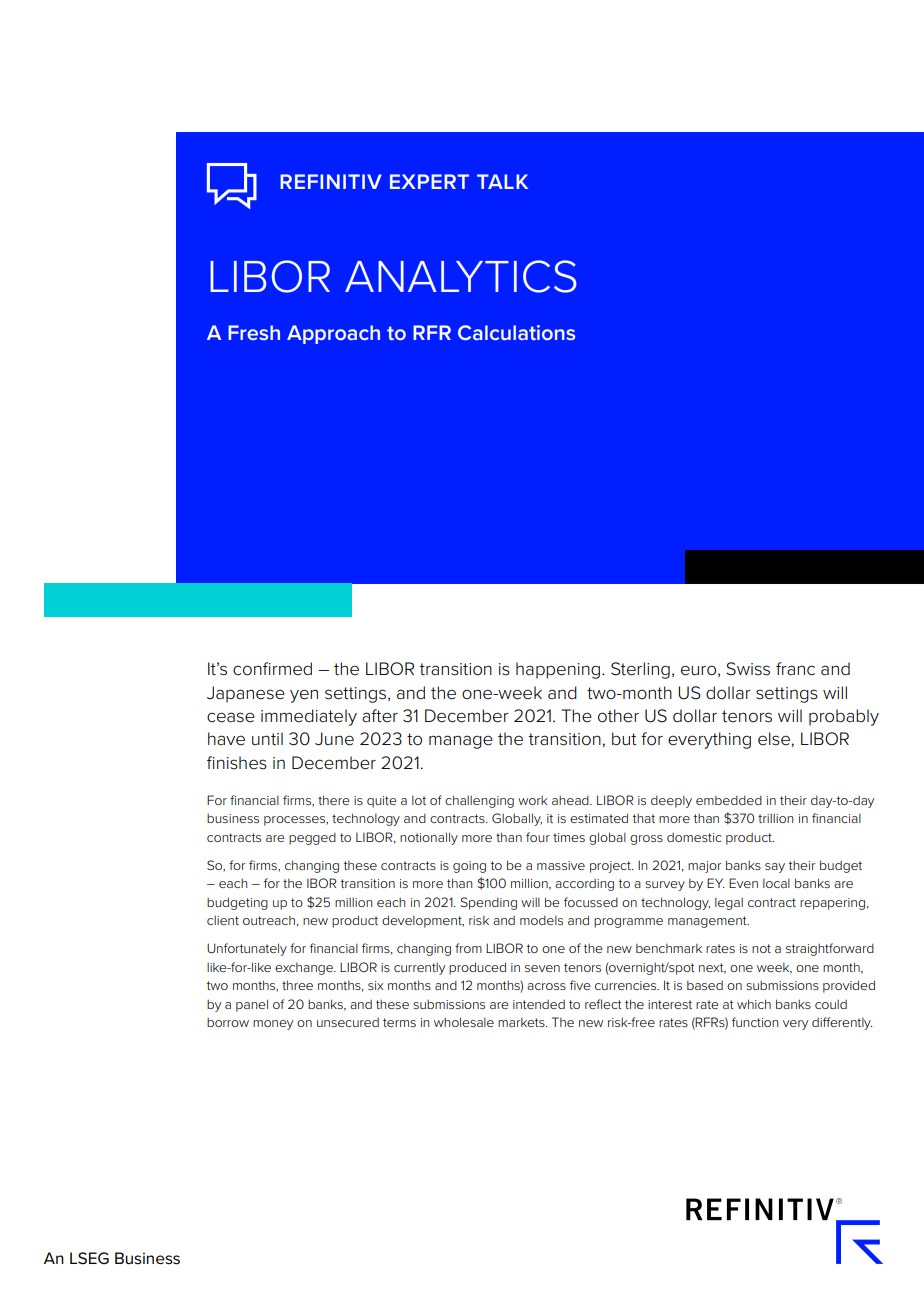 This image has height=1308, width=924. I want to click on three, so click(297, 985).
